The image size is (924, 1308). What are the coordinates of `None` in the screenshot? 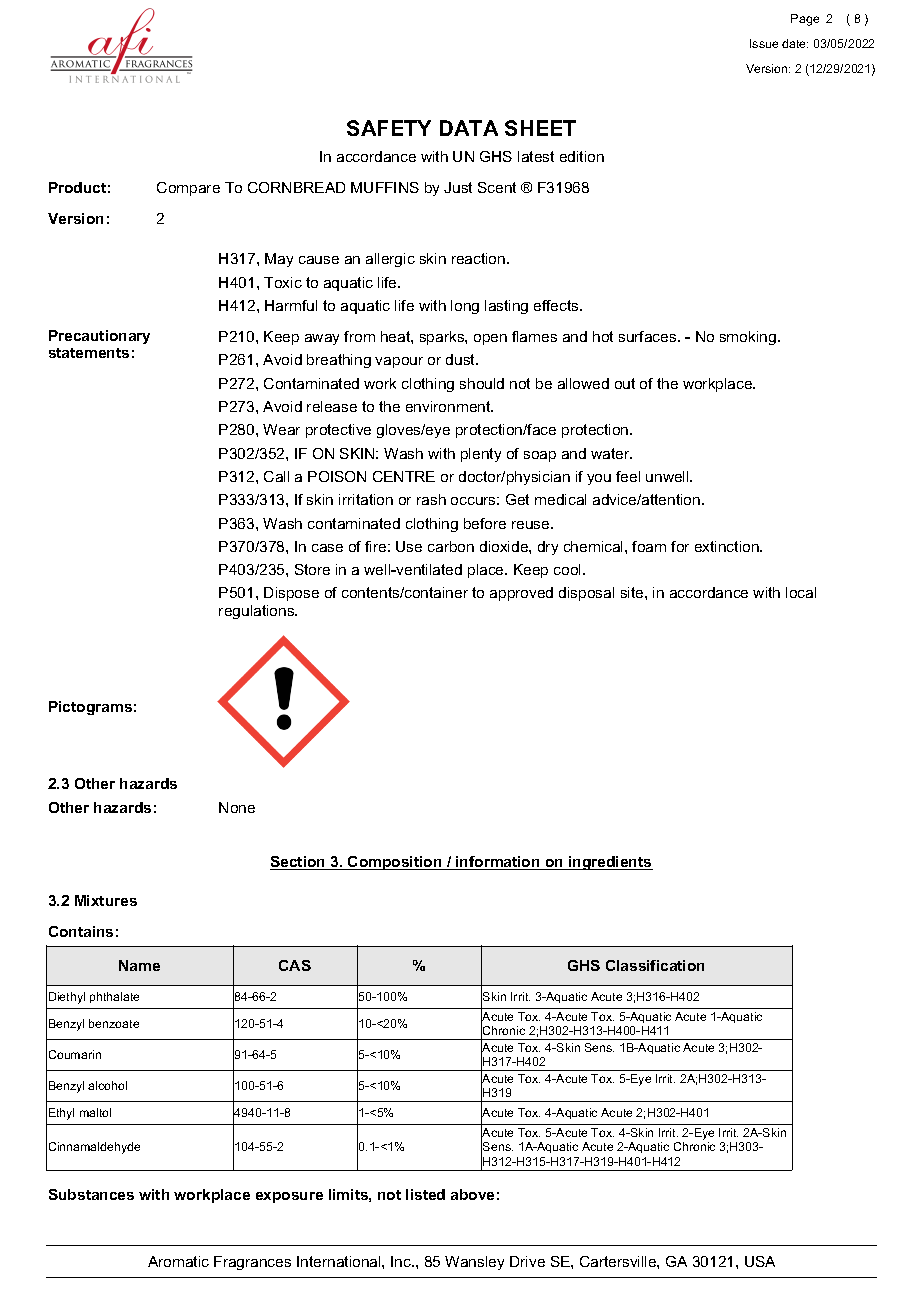 It's located at (237, 807).
